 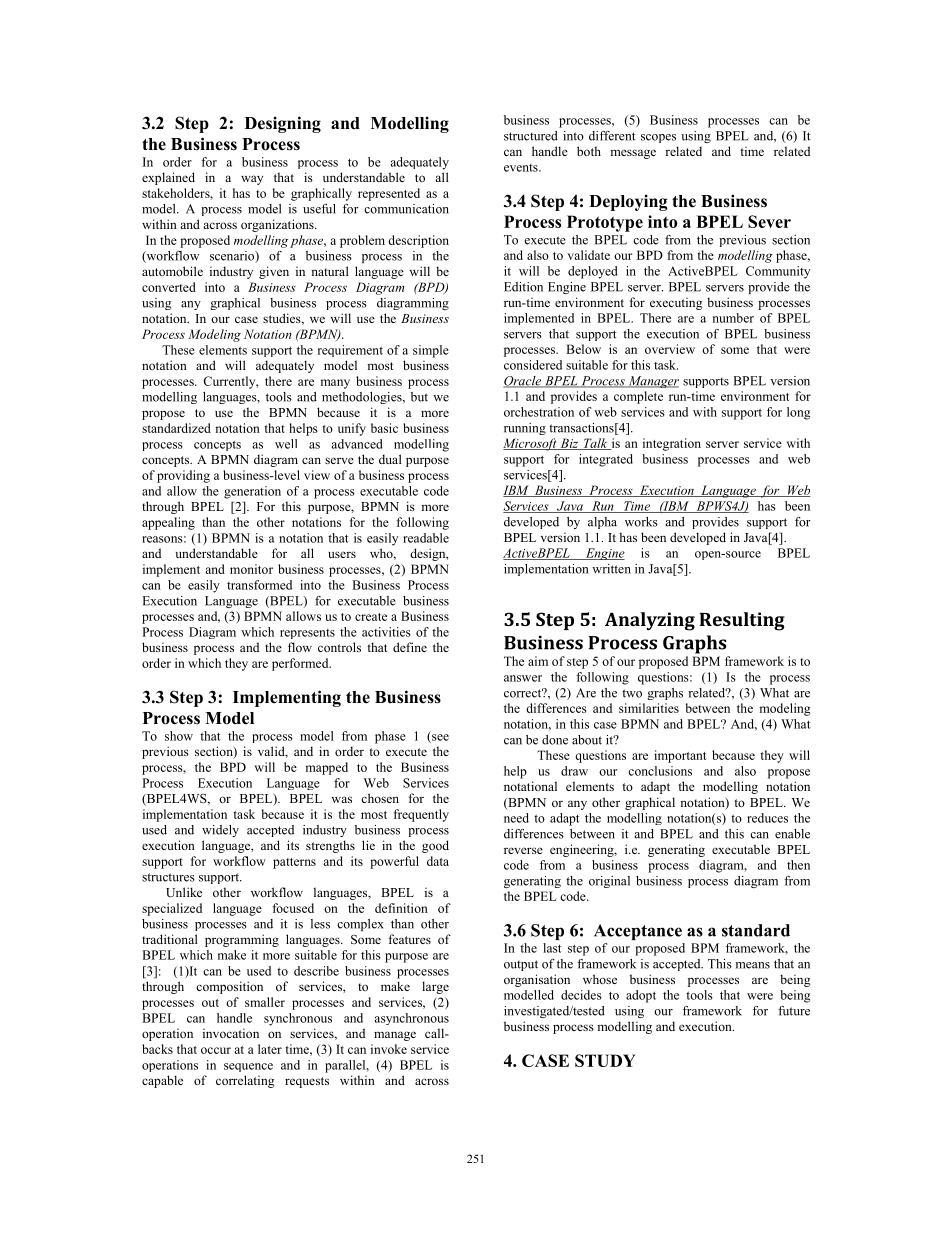 I want to click on important, so click(x=680, y=756).
